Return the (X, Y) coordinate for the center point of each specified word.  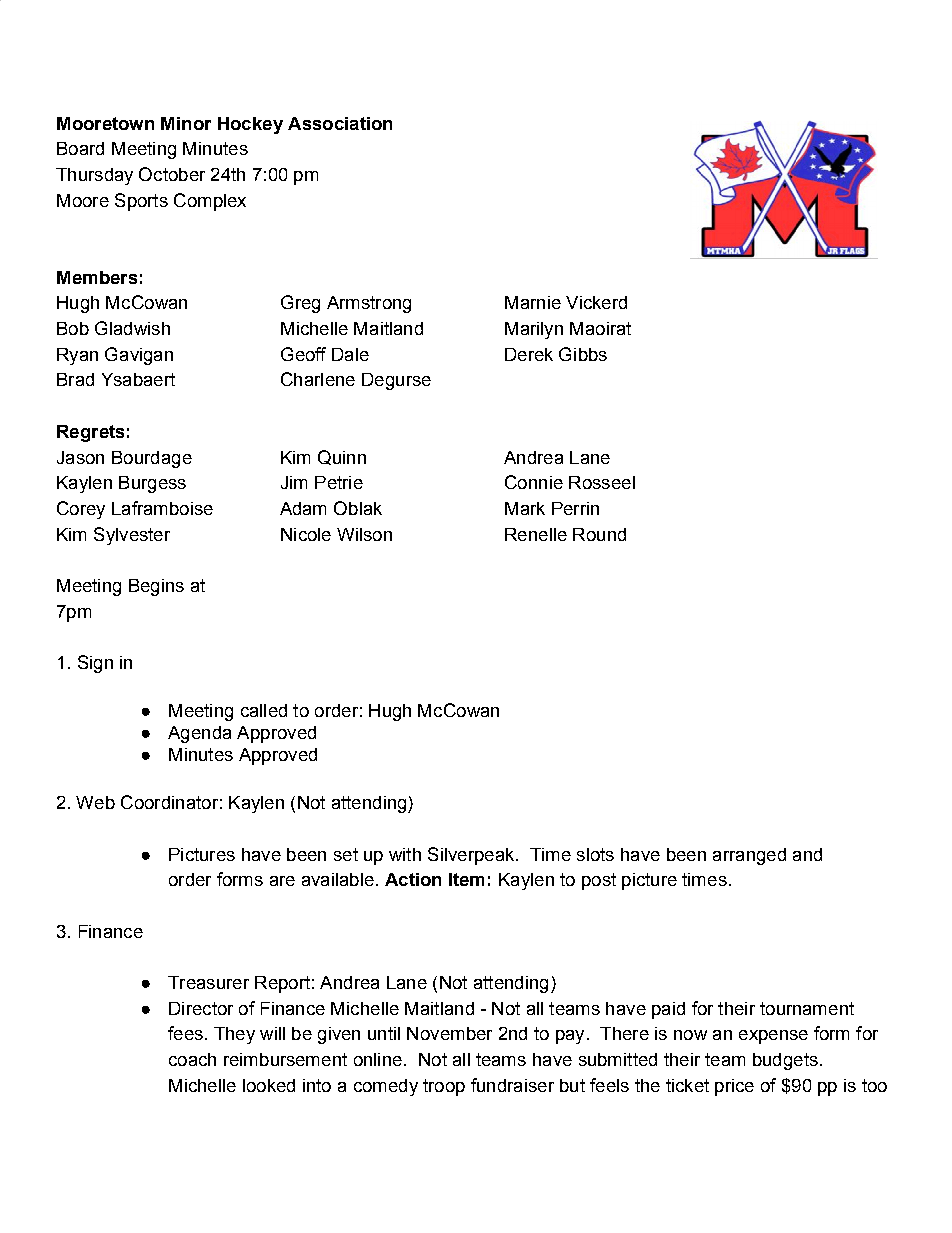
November (449, 1033)
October (172, 174)
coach (192, 1059)
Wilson (364, 534)
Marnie (533, 302)
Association (340, 123)
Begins (156, 587)
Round (599, 534)
